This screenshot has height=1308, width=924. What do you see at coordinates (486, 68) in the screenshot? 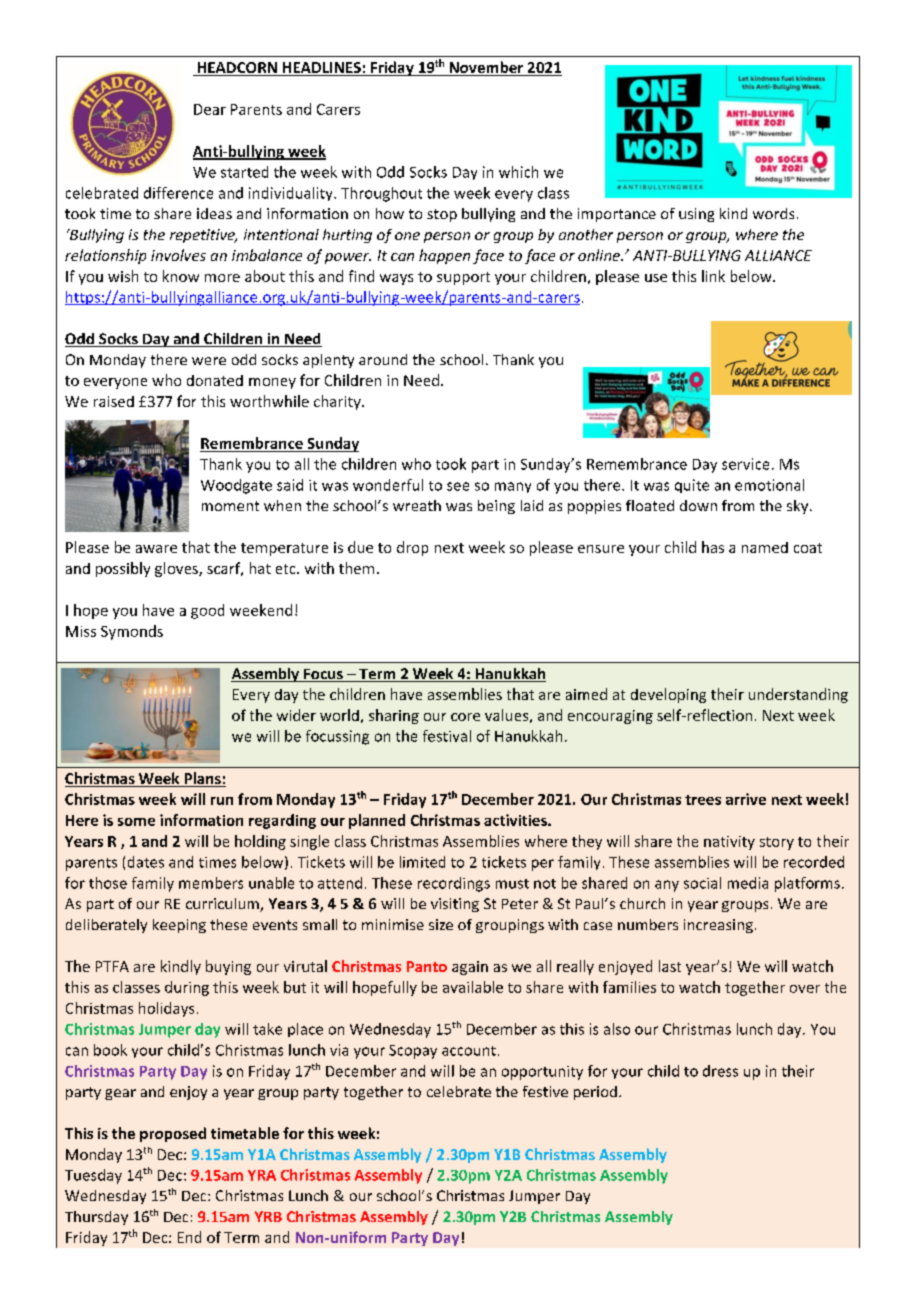
I see `November` at bounding box center [486, 68].
